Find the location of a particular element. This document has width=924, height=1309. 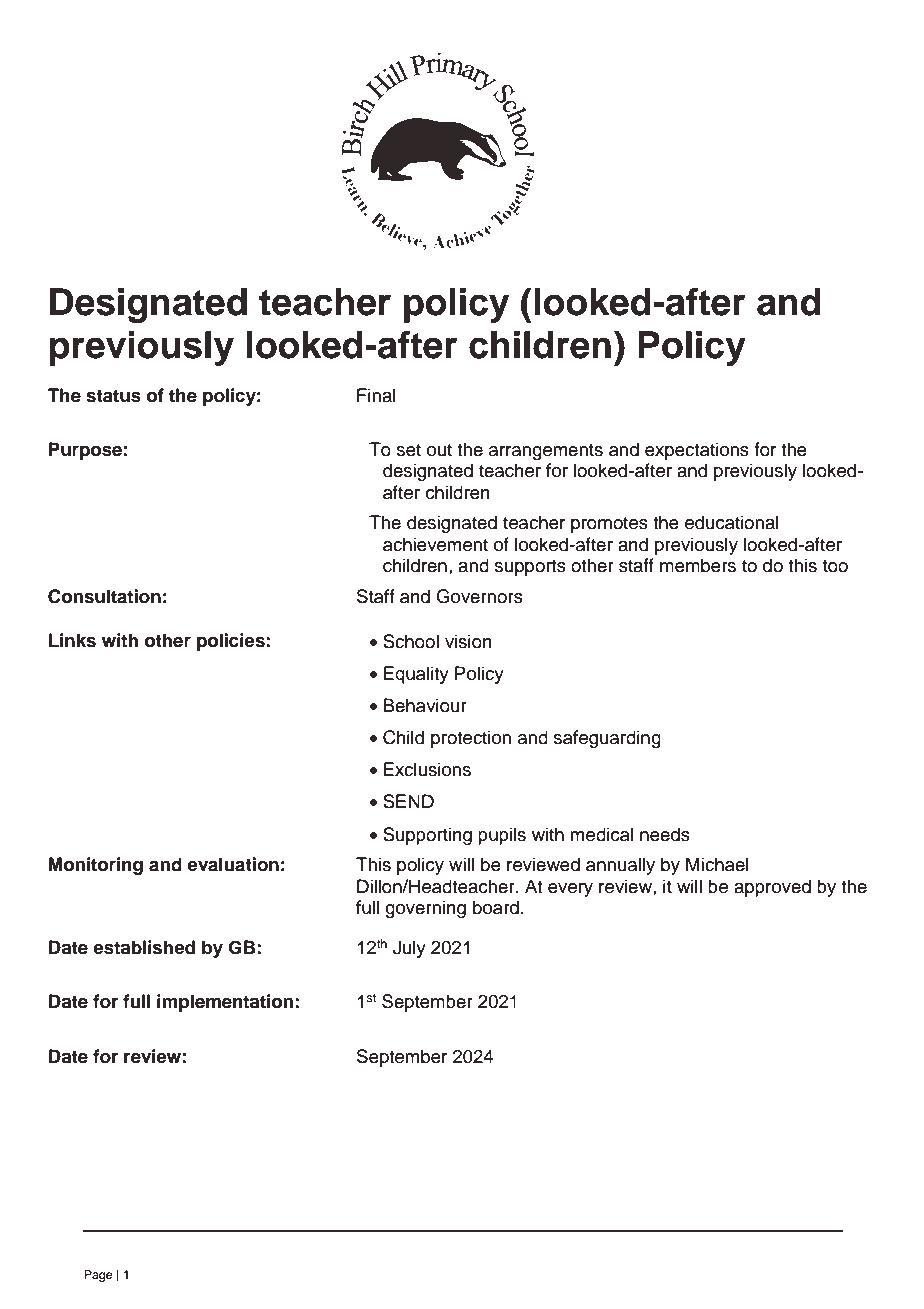

Links is located at coordinates (72, 640).
